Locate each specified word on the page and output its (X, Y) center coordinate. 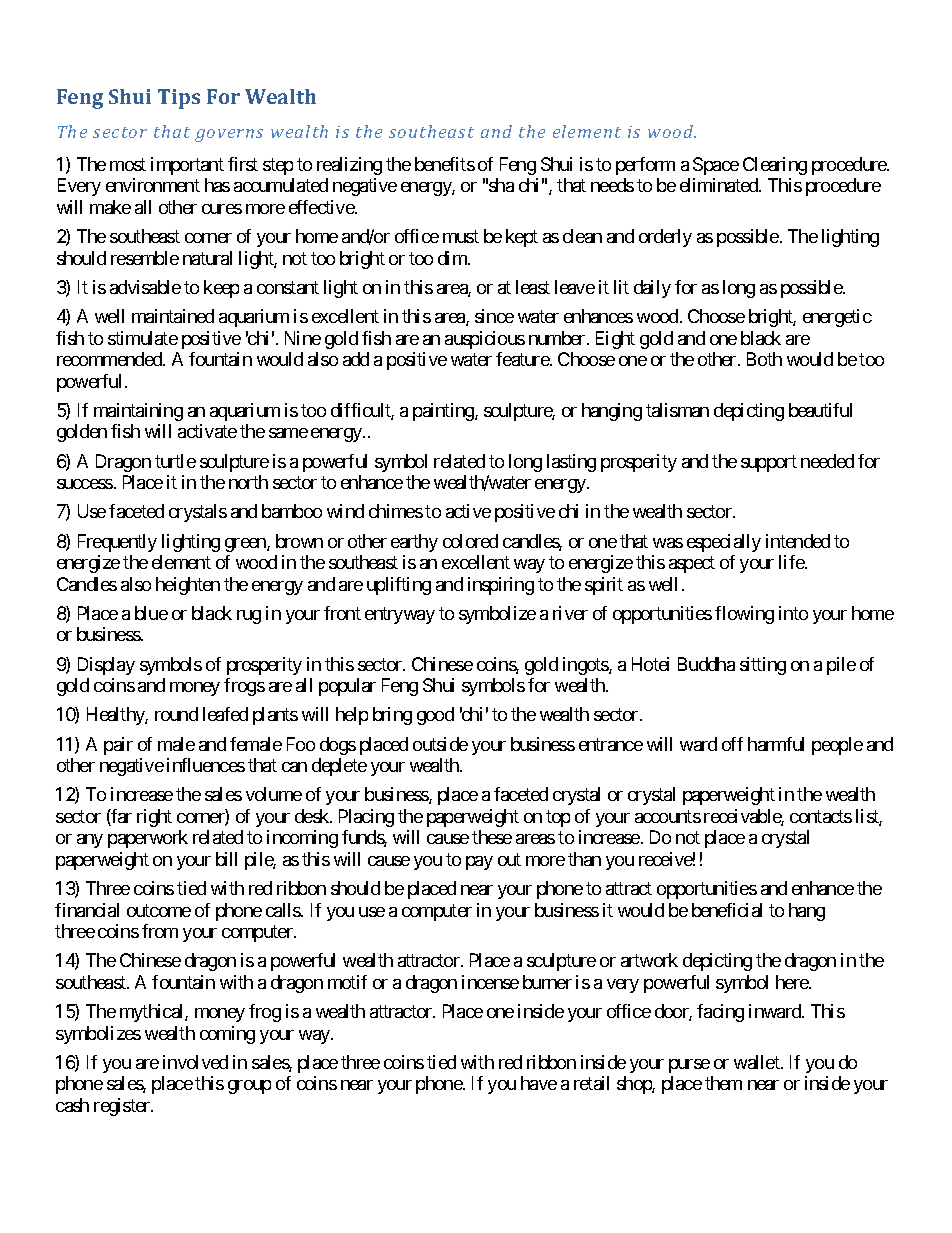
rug (249, 617)
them (723, 1083)
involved (195, 1062)
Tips (179, 99)
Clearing (775, 166)
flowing (744, 615)
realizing (349, 166)
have (539, 1083)
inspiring (501, 586)
